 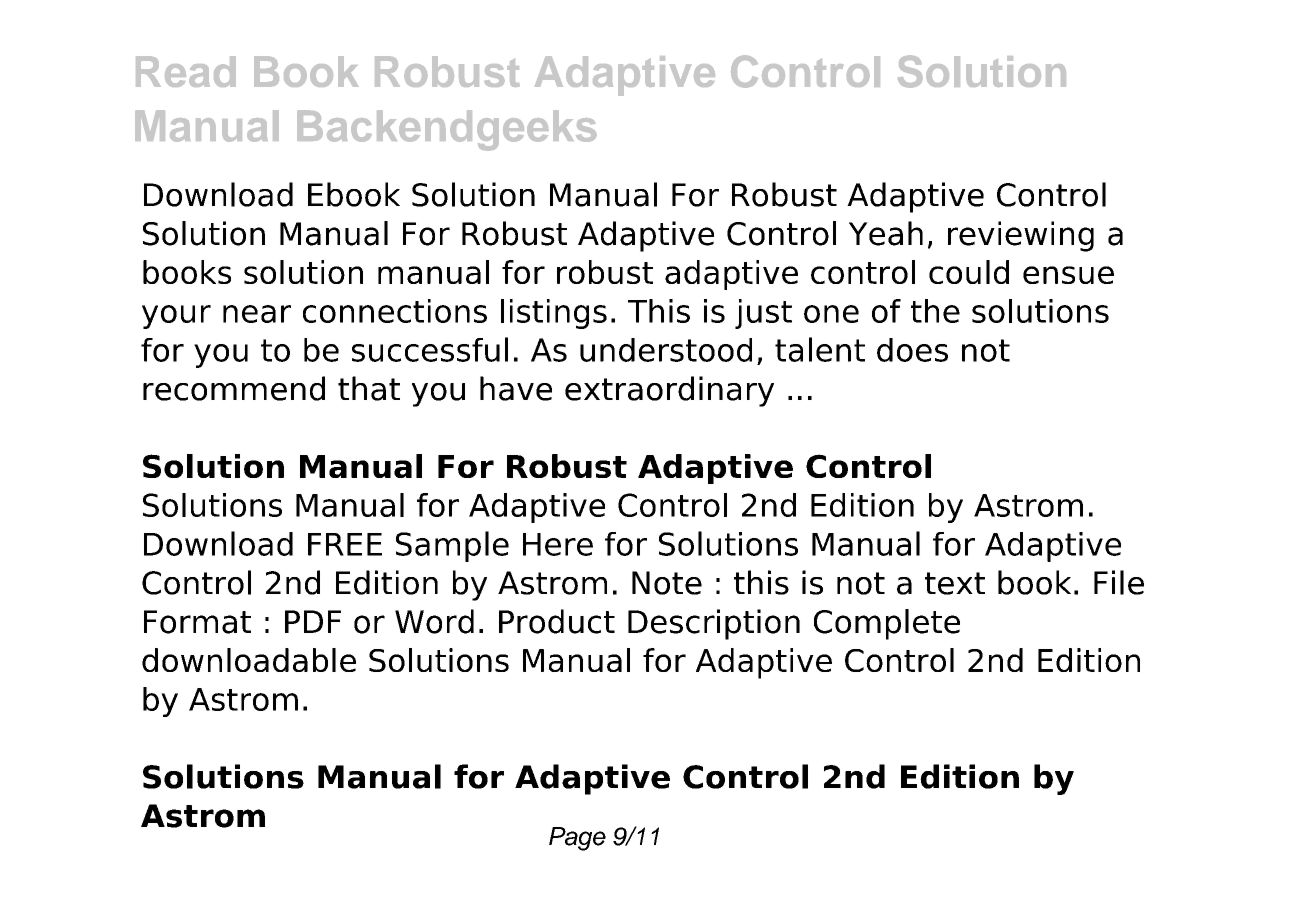 I want to click on understood, so click(x=666, y=350).
